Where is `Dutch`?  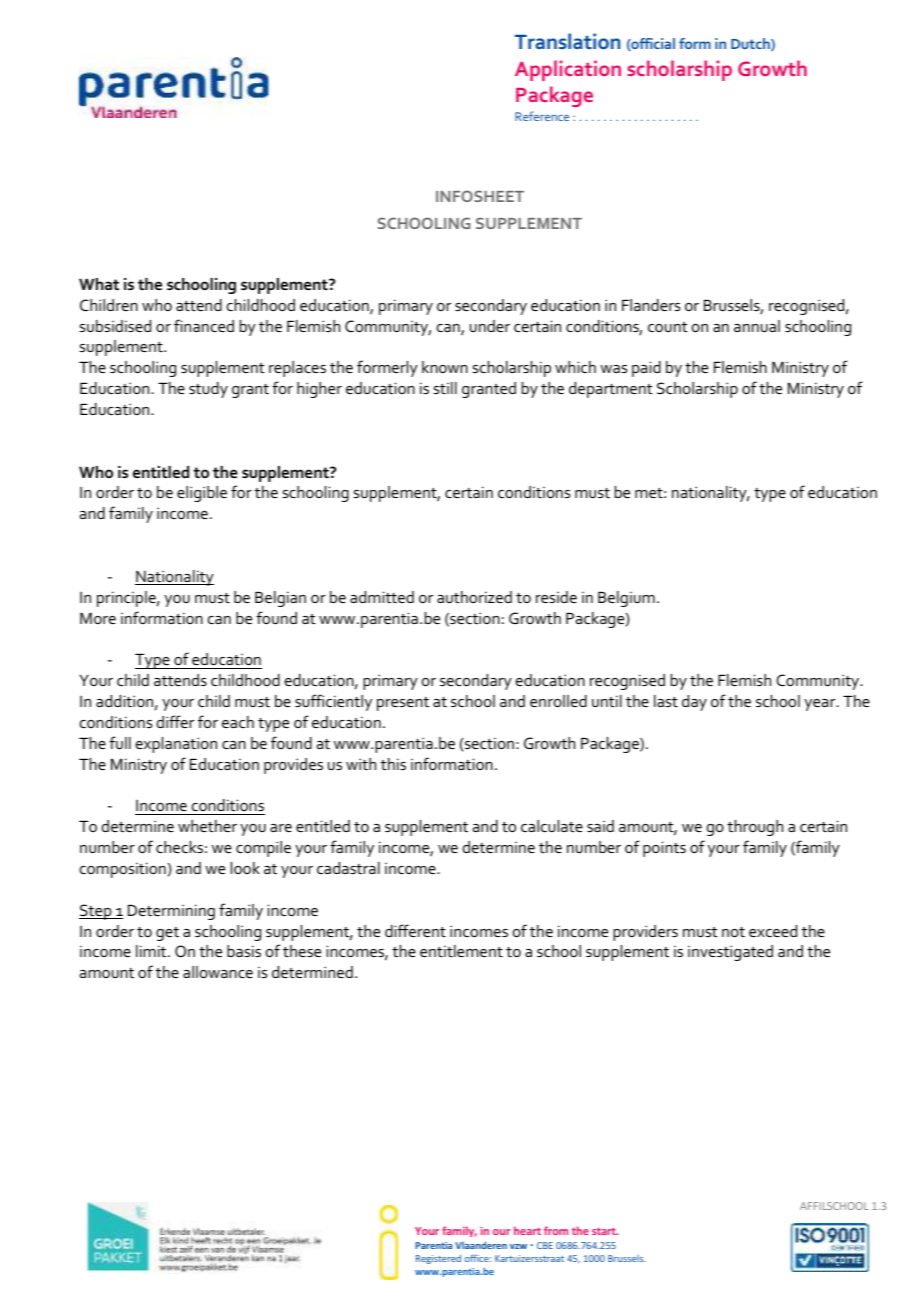 Dutch is located at coordinates (751, 44).
